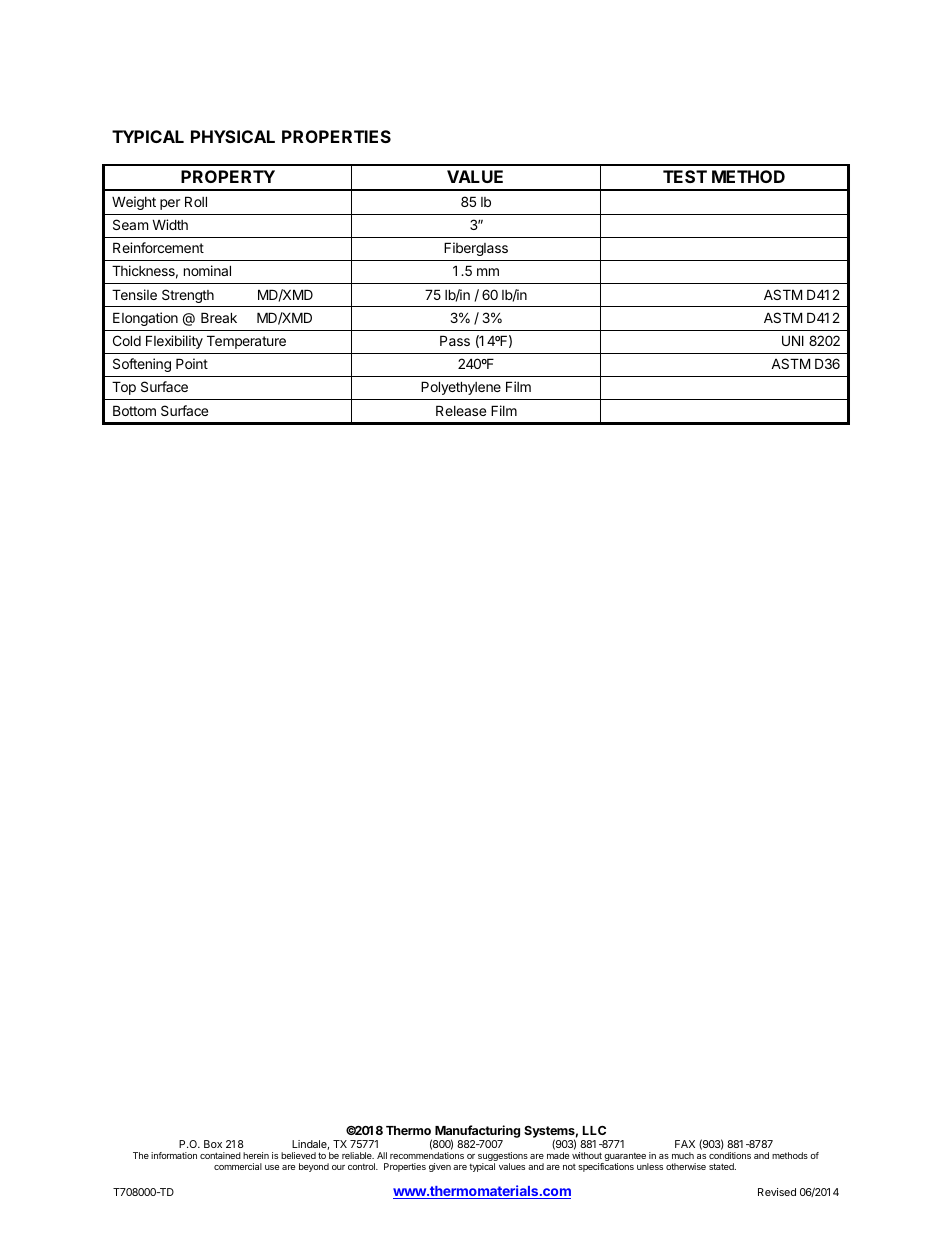  Describe the element at coordinates (476, 249) in the image. I see `Fiberglass` at that location.
